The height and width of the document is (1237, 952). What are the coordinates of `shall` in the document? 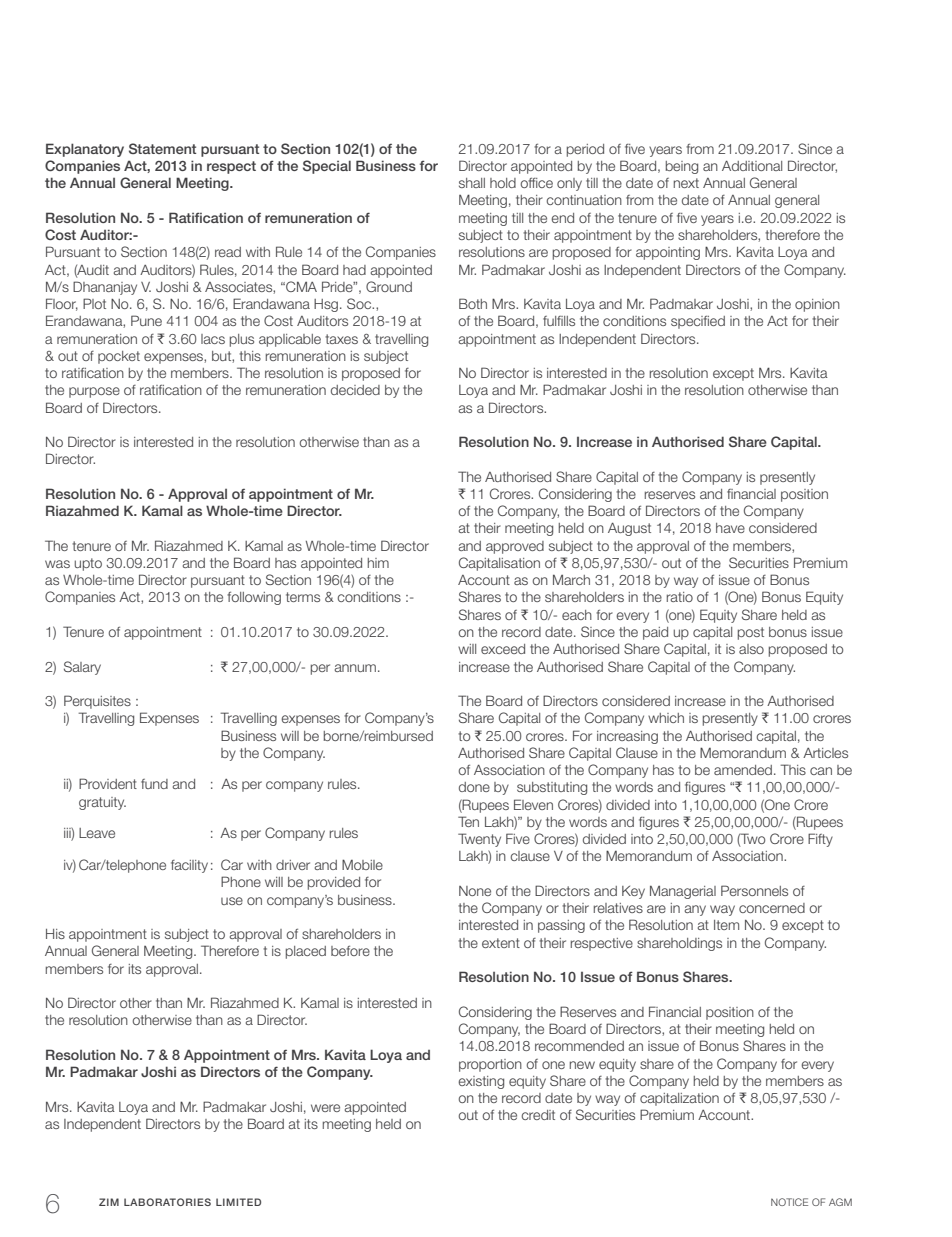 It's located at (472, 183).
